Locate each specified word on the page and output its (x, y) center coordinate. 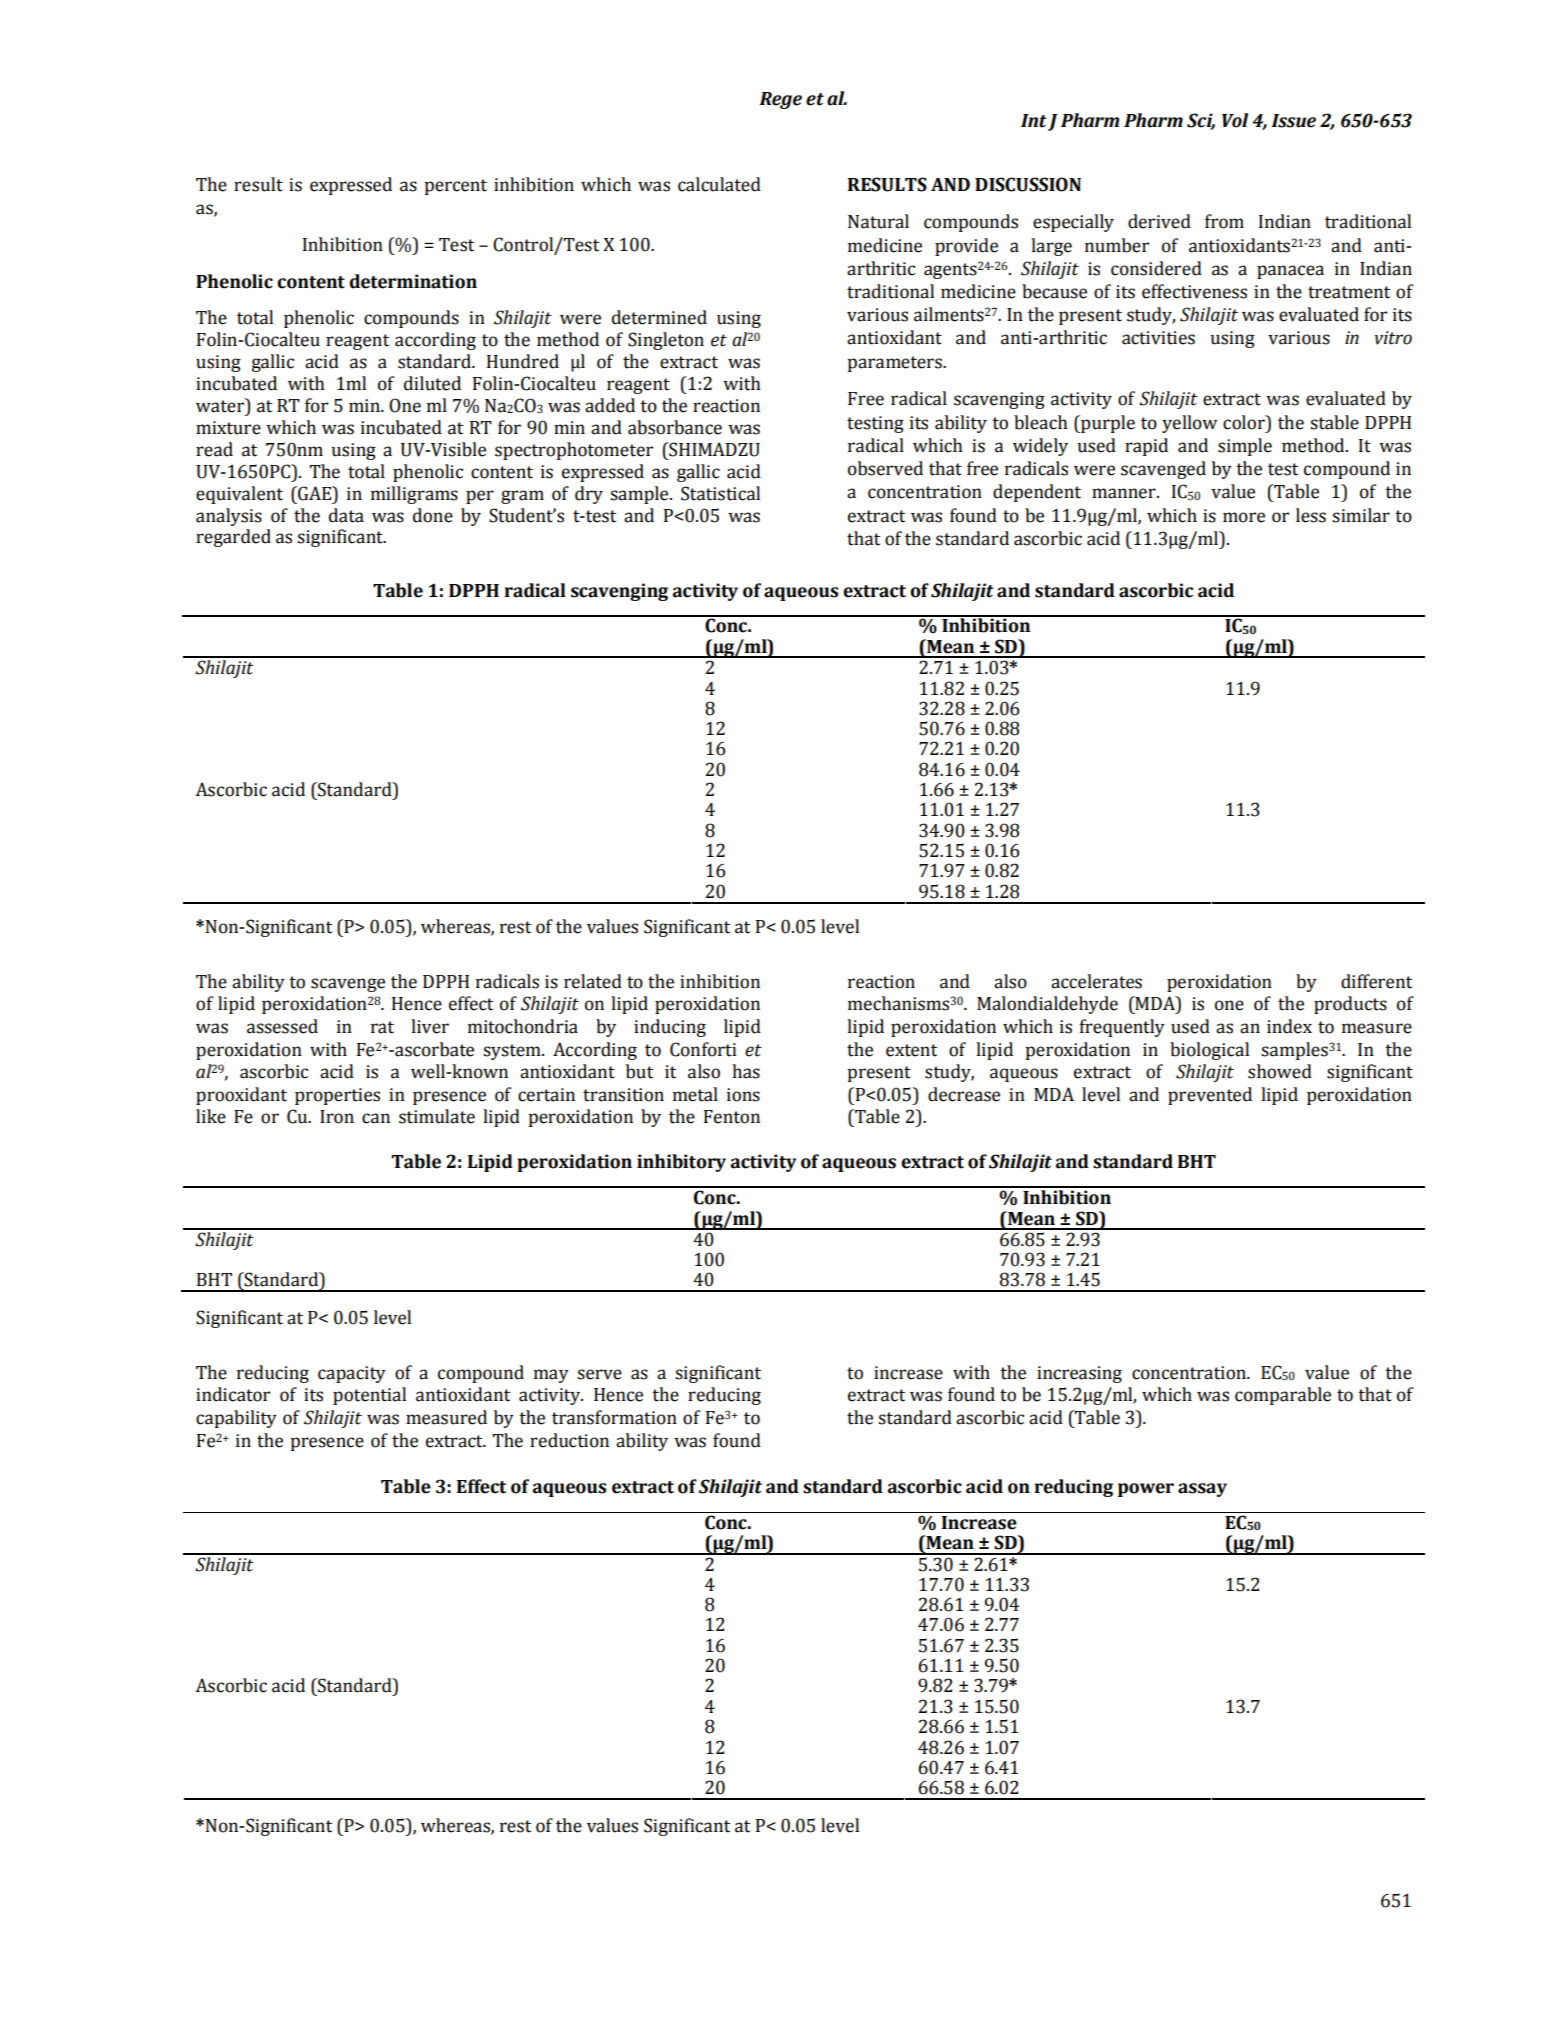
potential (369, 1396)
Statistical (720, 493)
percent (455, 187)
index (1289, 1026)
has (746, 1071)
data (346, 515)
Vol (1235, 120)
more (1244, 517)
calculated (719, 184)
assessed (282, 1026)
